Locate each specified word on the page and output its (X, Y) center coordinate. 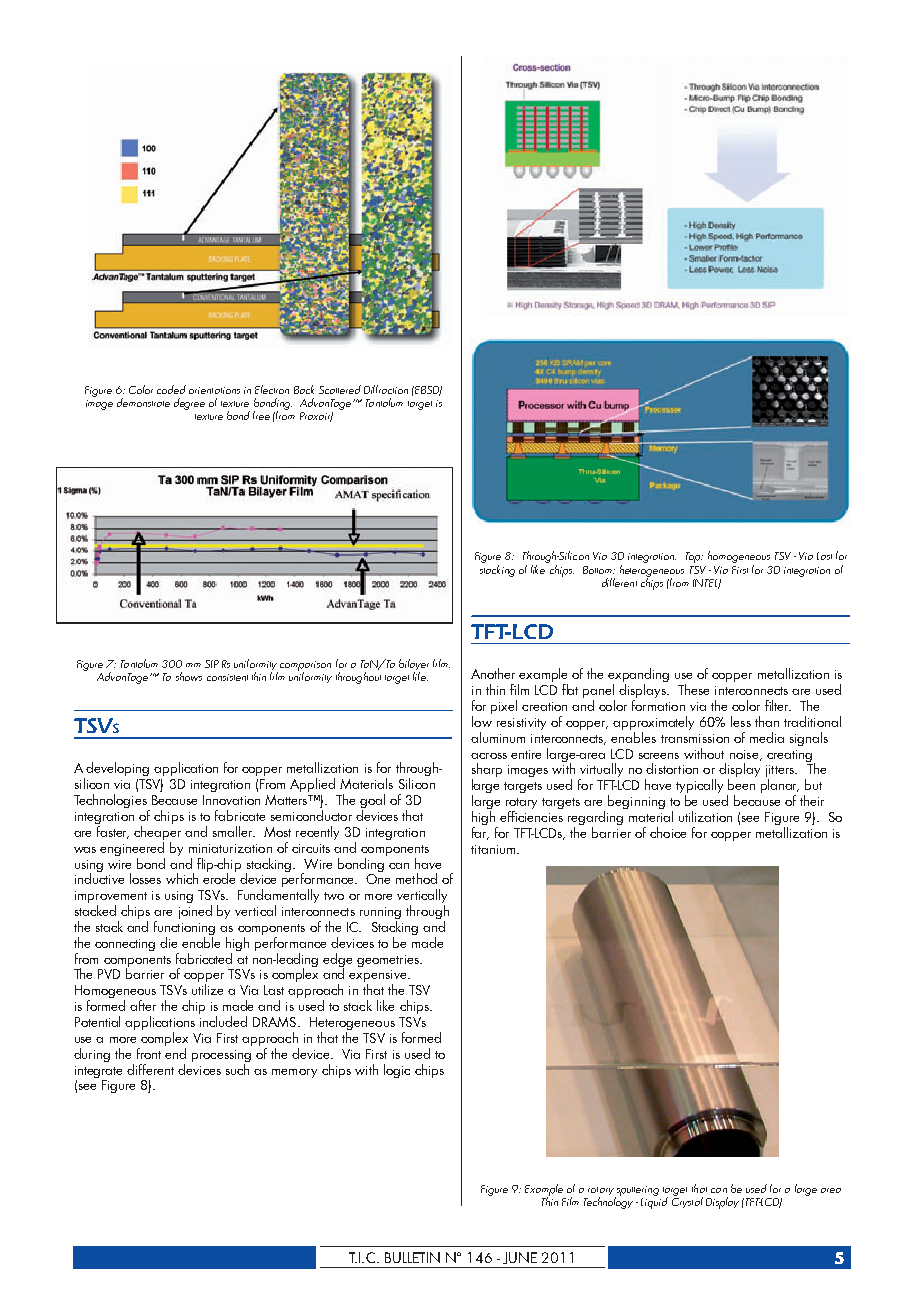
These (693, 689)
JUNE (520, 1258)
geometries (389, 961)
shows (189, 676)
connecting (125, 945)
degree (189, 404)
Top (694, 557)
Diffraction (386, 389)
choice (668, 832)
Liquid (654, 1202)
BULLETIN (412, 1257)
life (420, 675)
